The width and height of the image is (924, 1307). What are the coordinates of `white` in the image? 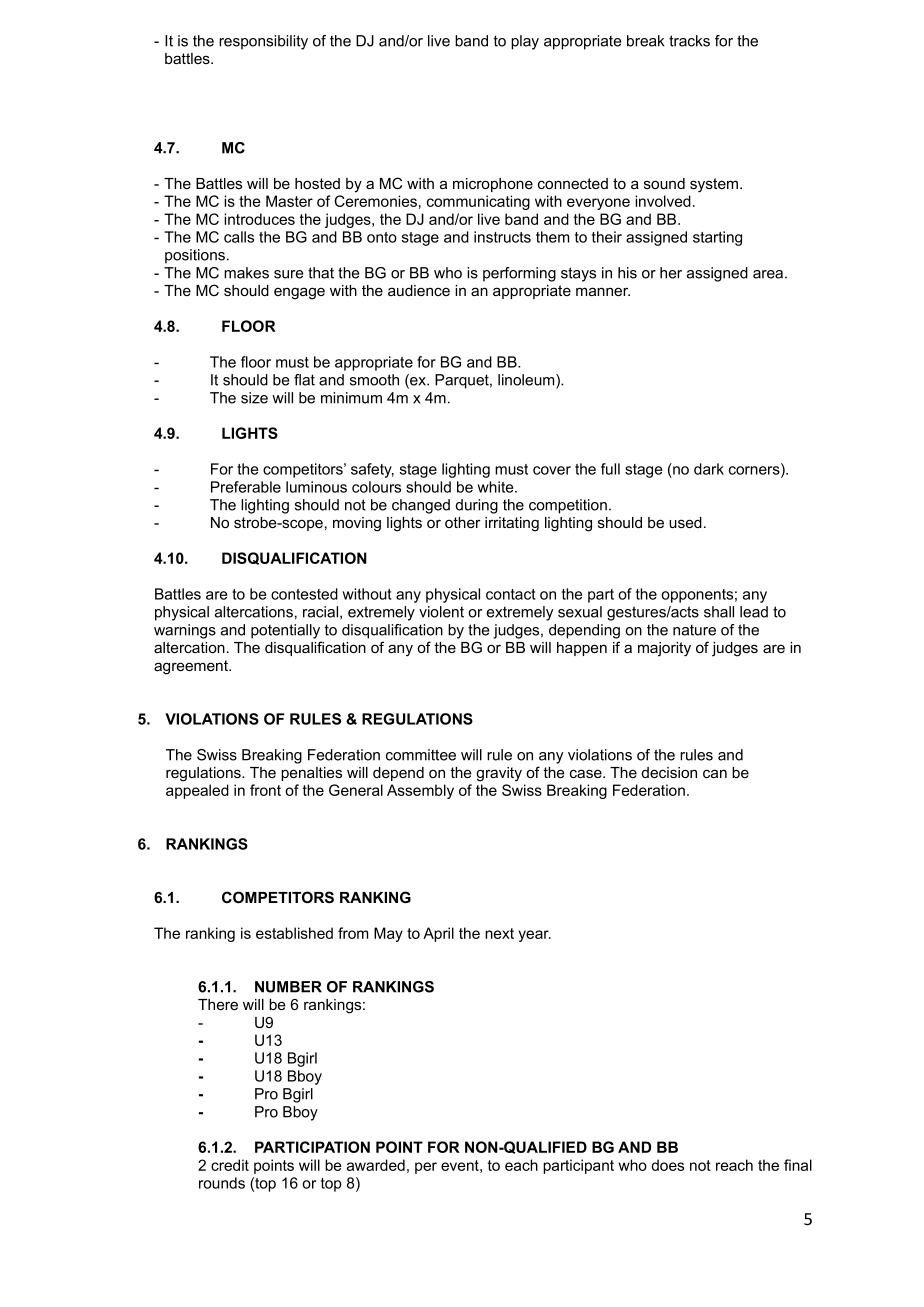 It's located at (496, 487).
